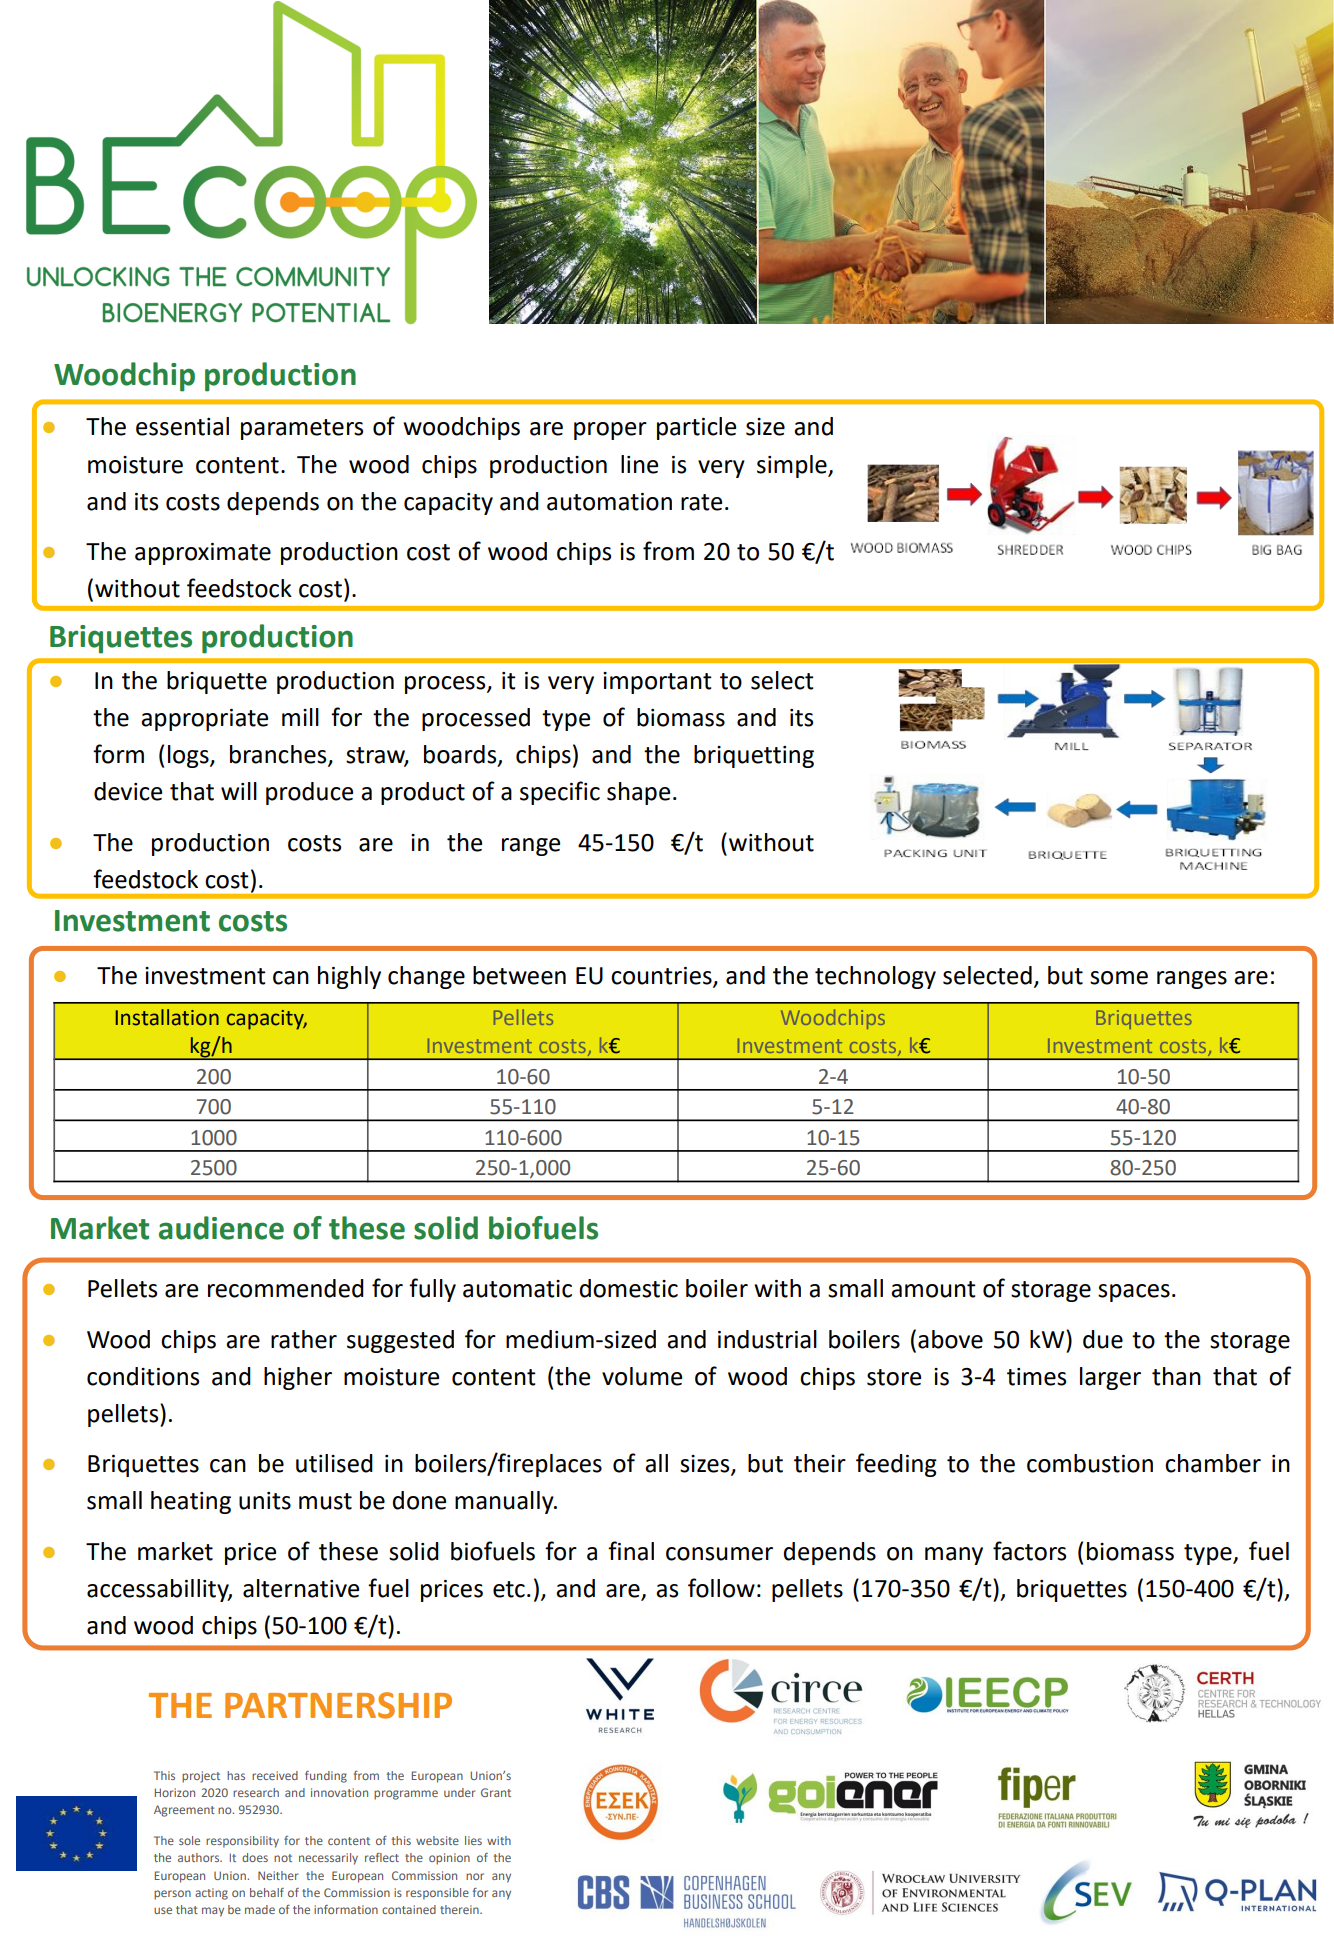  I want to click on line, so click(639, 464).
